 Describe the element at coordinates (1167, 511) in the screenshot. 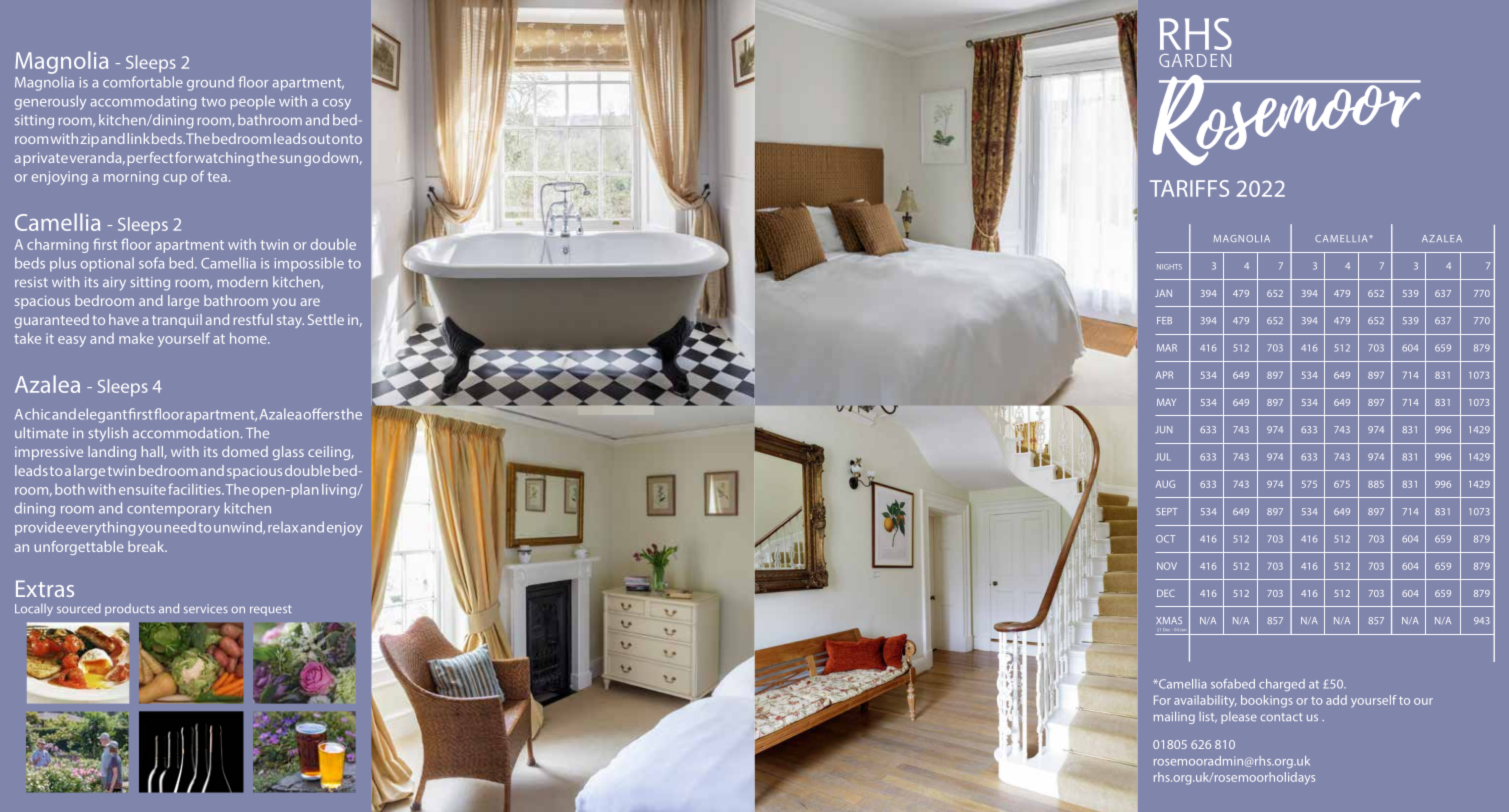

I see `SEPT` at that location.
